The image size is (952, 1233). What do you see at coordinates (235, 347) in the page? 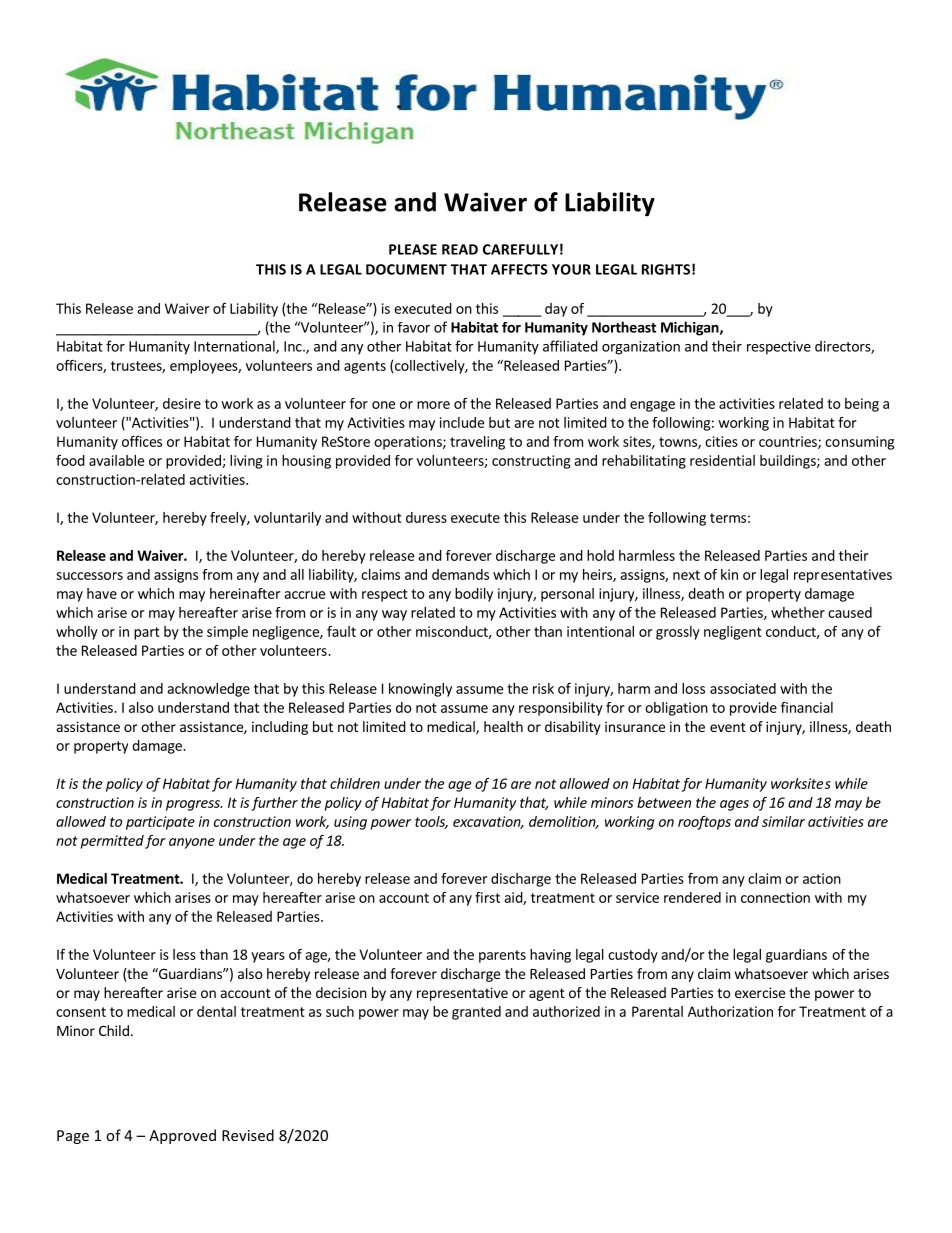
I see `International` at bounding box center [235, 347].
